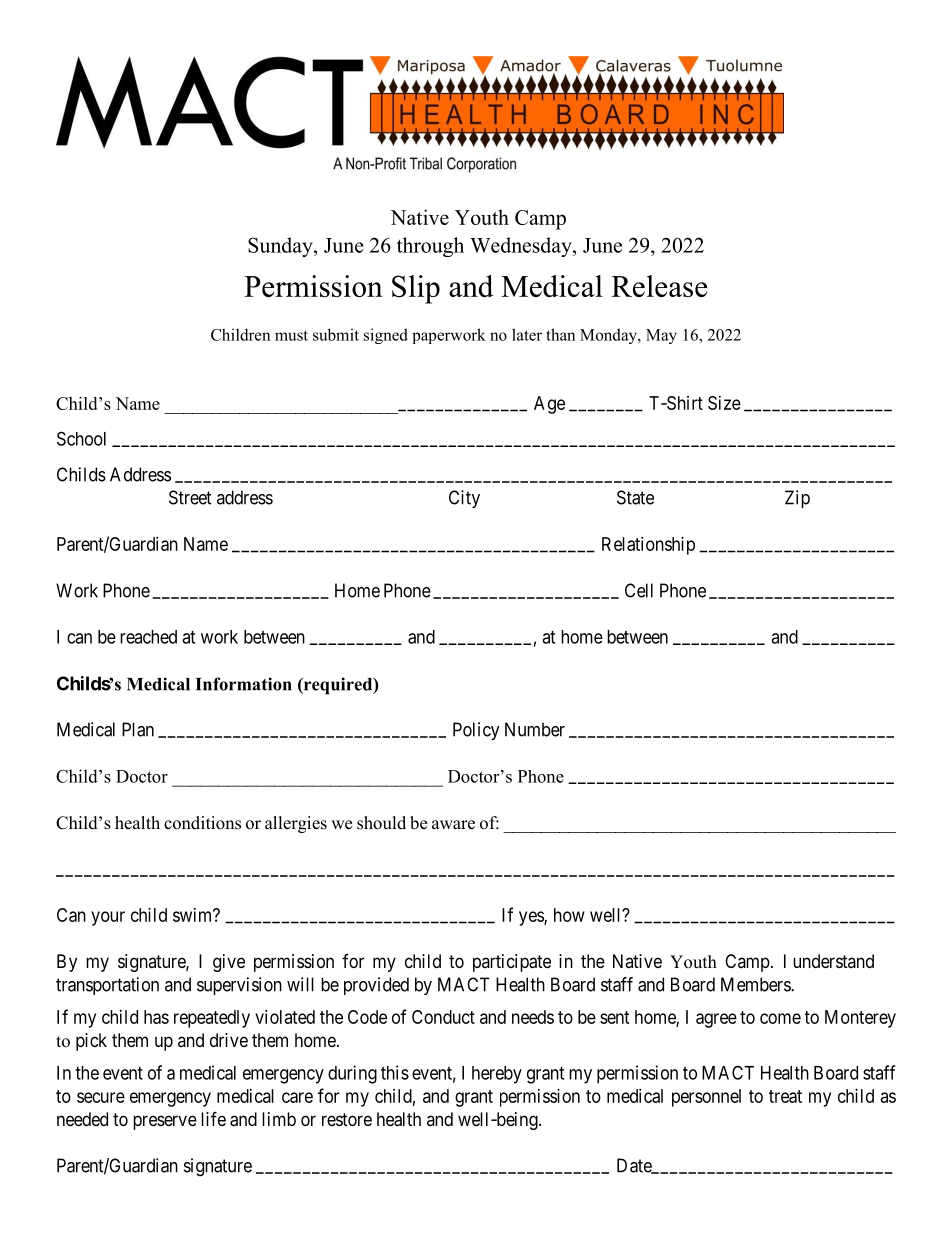 The width and height of the page is (952, 1233). What do you see at coordinates (291, 335) in the page?
I see `must` at bounding box center [291, 335].
